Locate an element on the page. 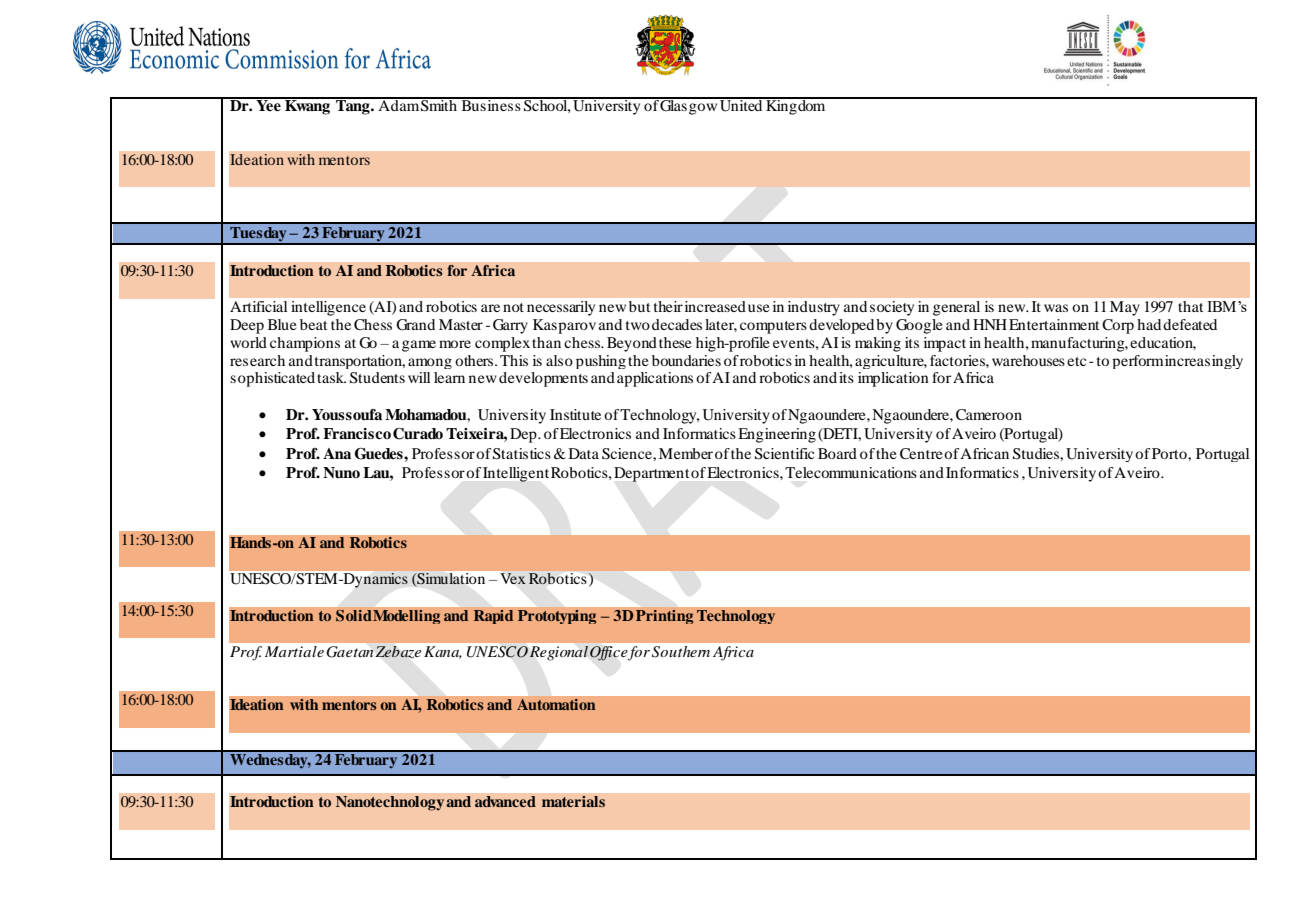  Printing is located at coordinates (665, 617).
